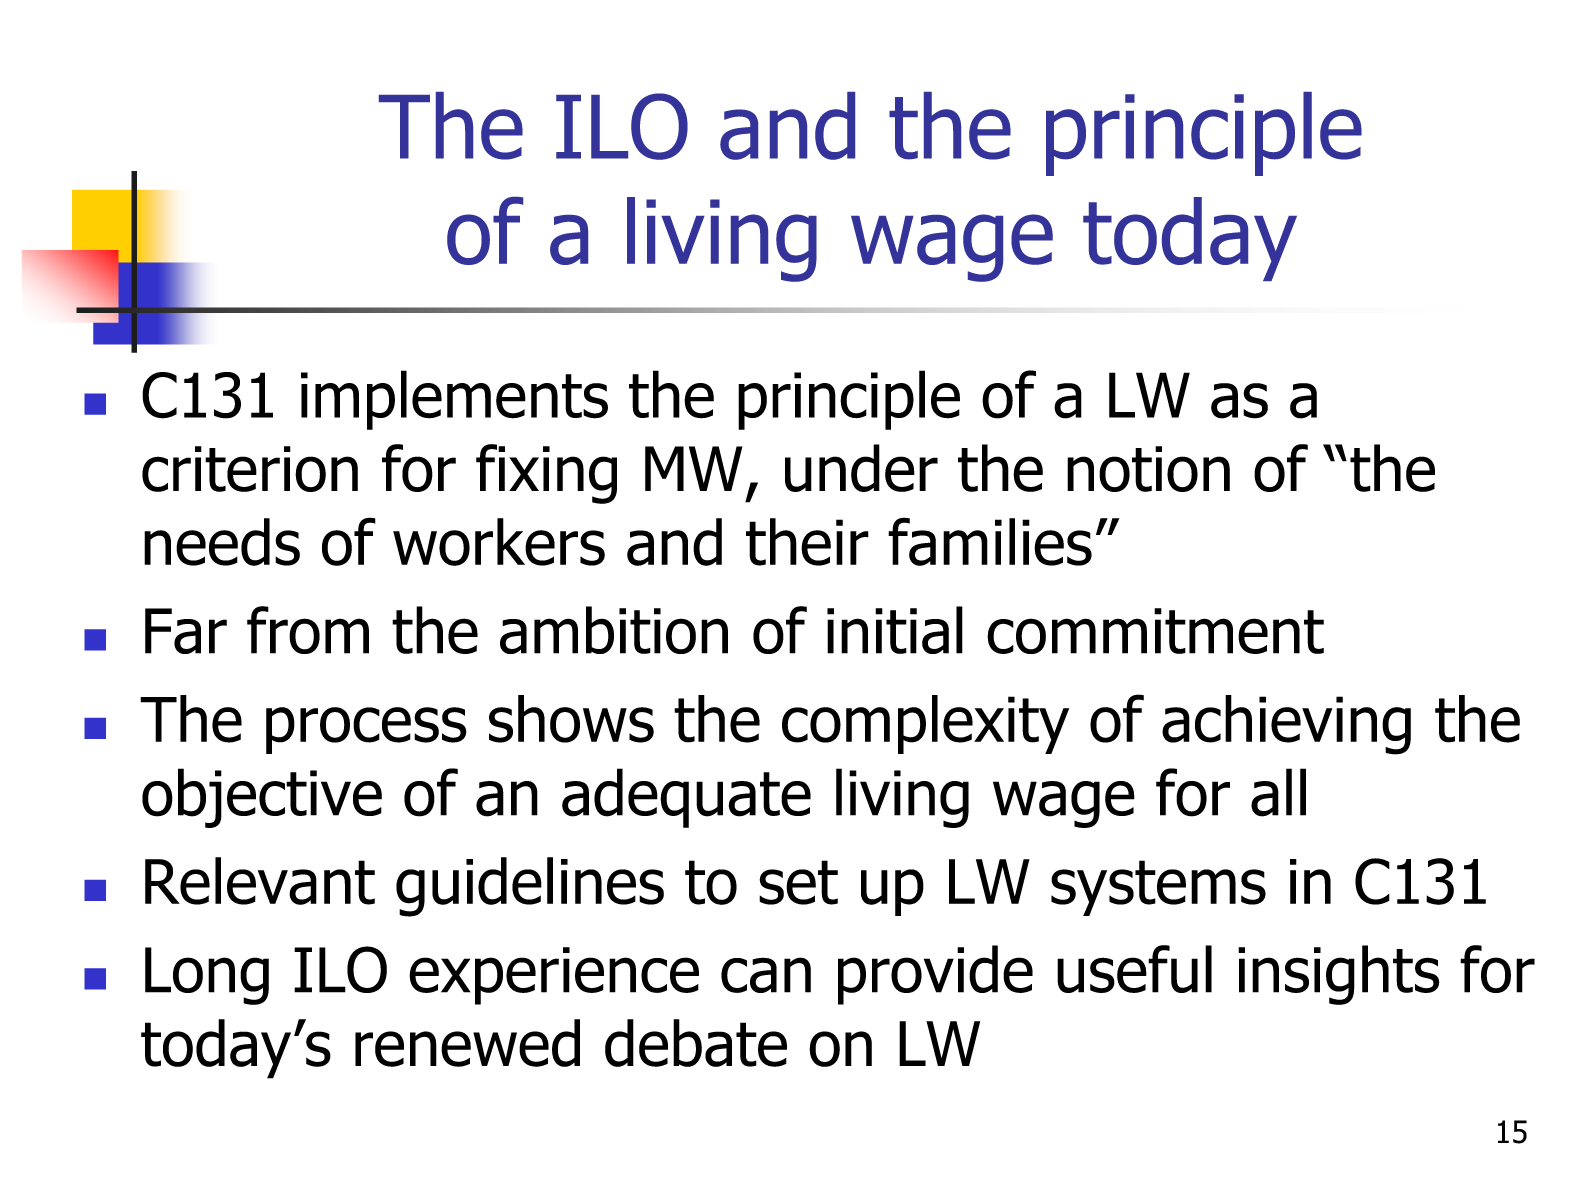 The width and height of the page is (1578, 1184). I want to click on debate, so click(696, 1043).
